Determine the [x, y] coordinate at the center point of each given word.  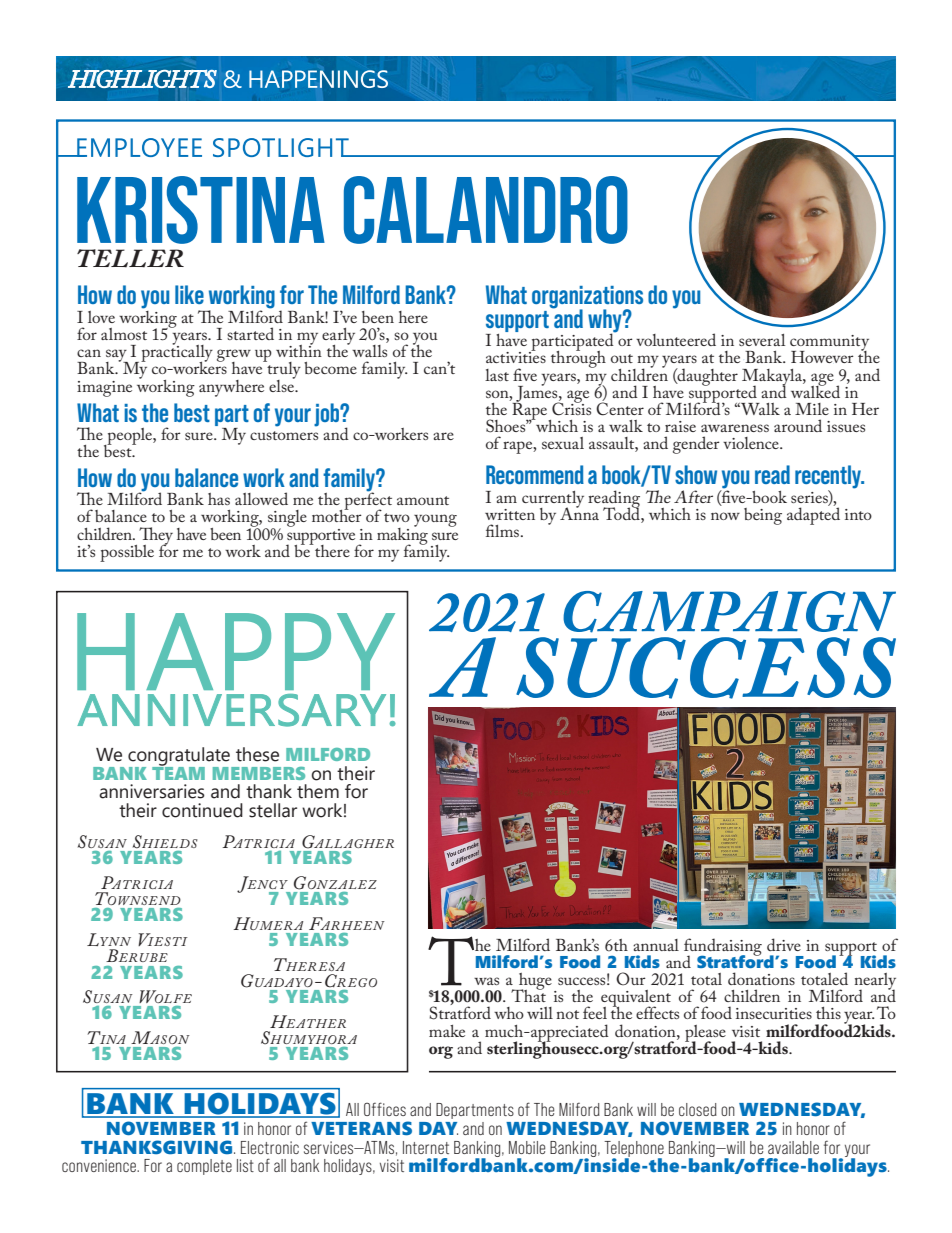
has [219, 499]
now [725, 516]
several [762, 340]
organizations [587, 298]
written [510, 514]
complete [204, 1167]
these [257, 754]
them [318, 791]
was [486, 981]
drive [784, 944]
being [763, 516]
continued [202, 810]
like [189, 294]
